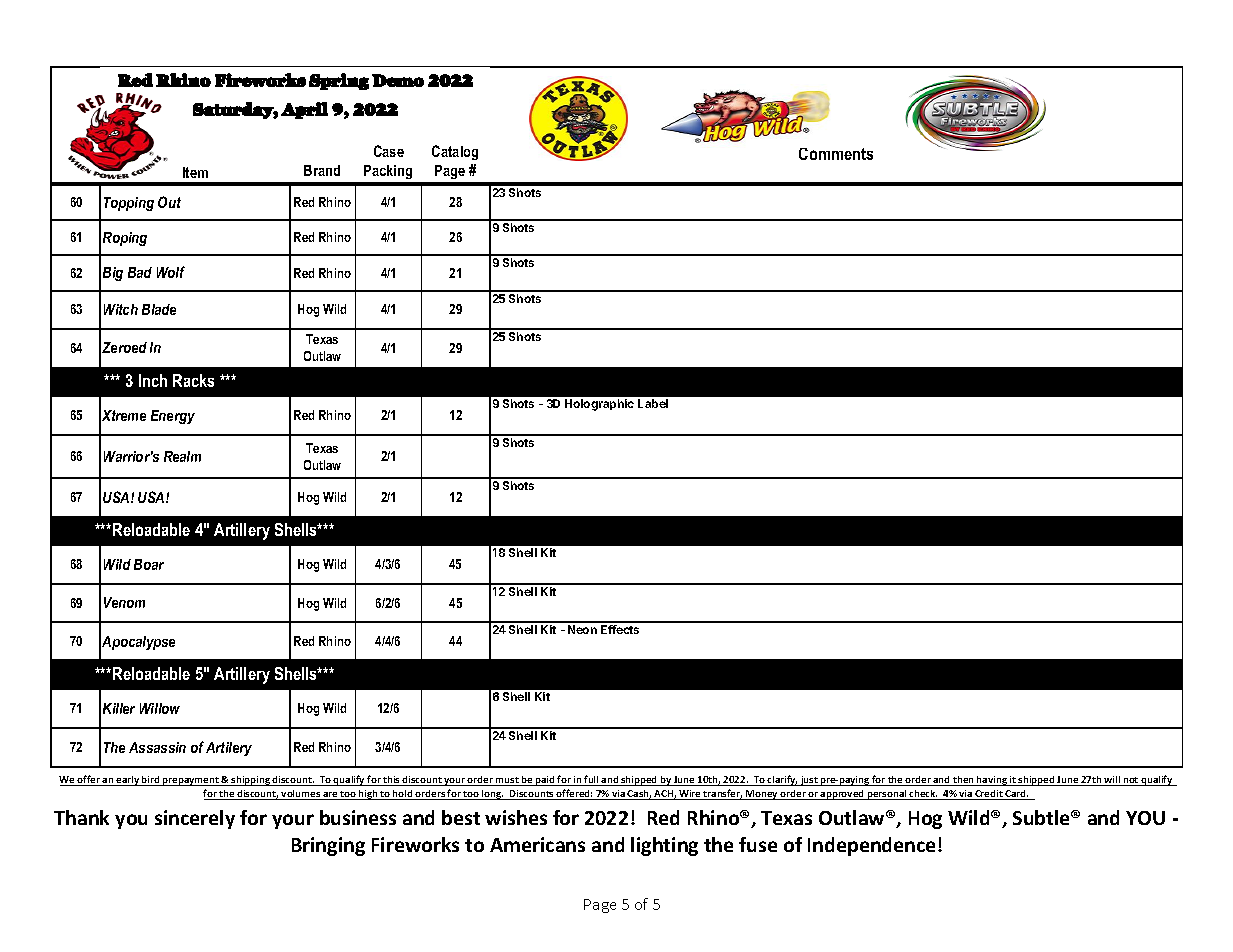 Image resolution: width=1233 pixels, height=952 pixels. Describe the element at coordinates (653, 403) in the screenshot. I see `Label` at that location.
